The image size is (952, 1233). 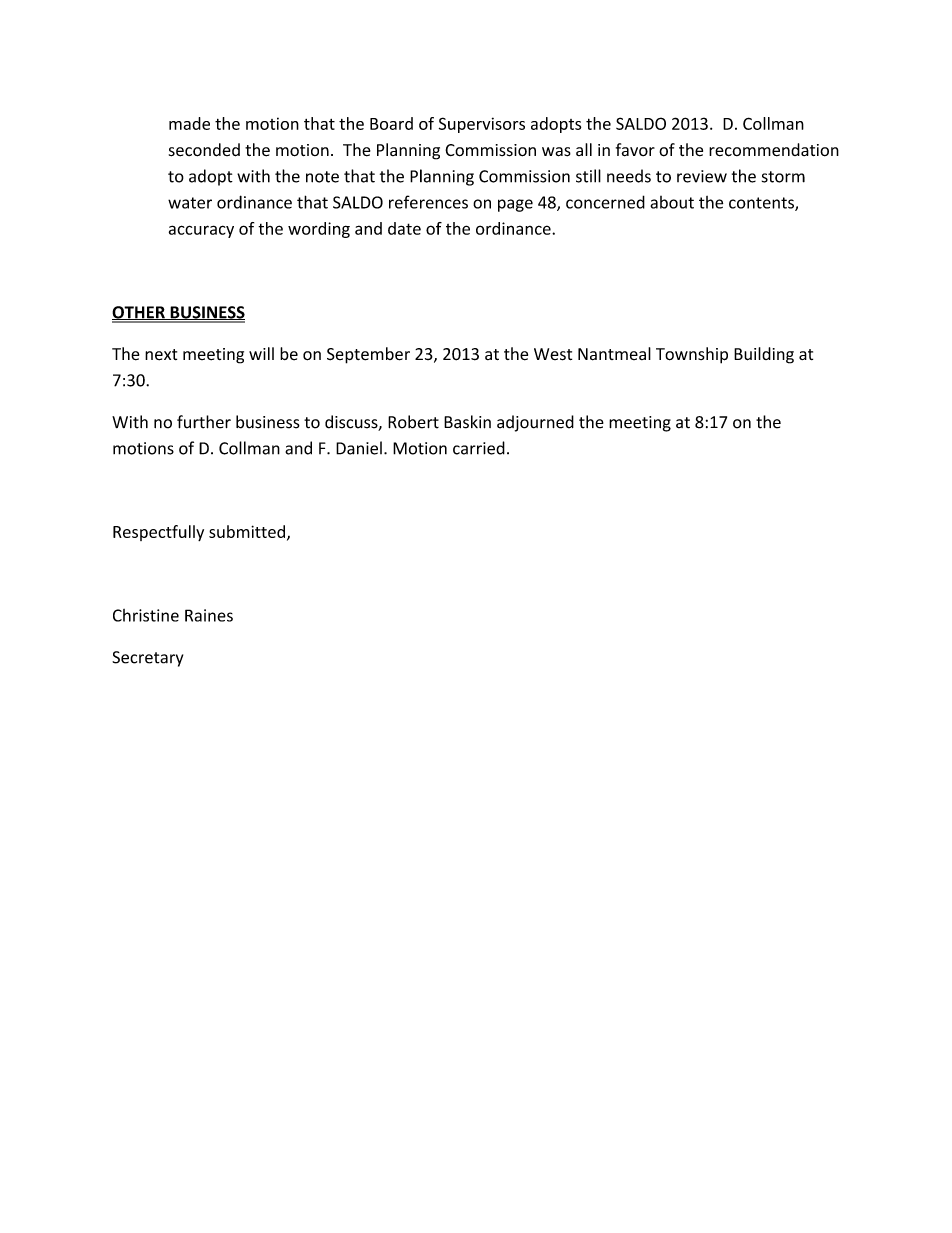 I want to click on West, so click(x=553, y=354).
